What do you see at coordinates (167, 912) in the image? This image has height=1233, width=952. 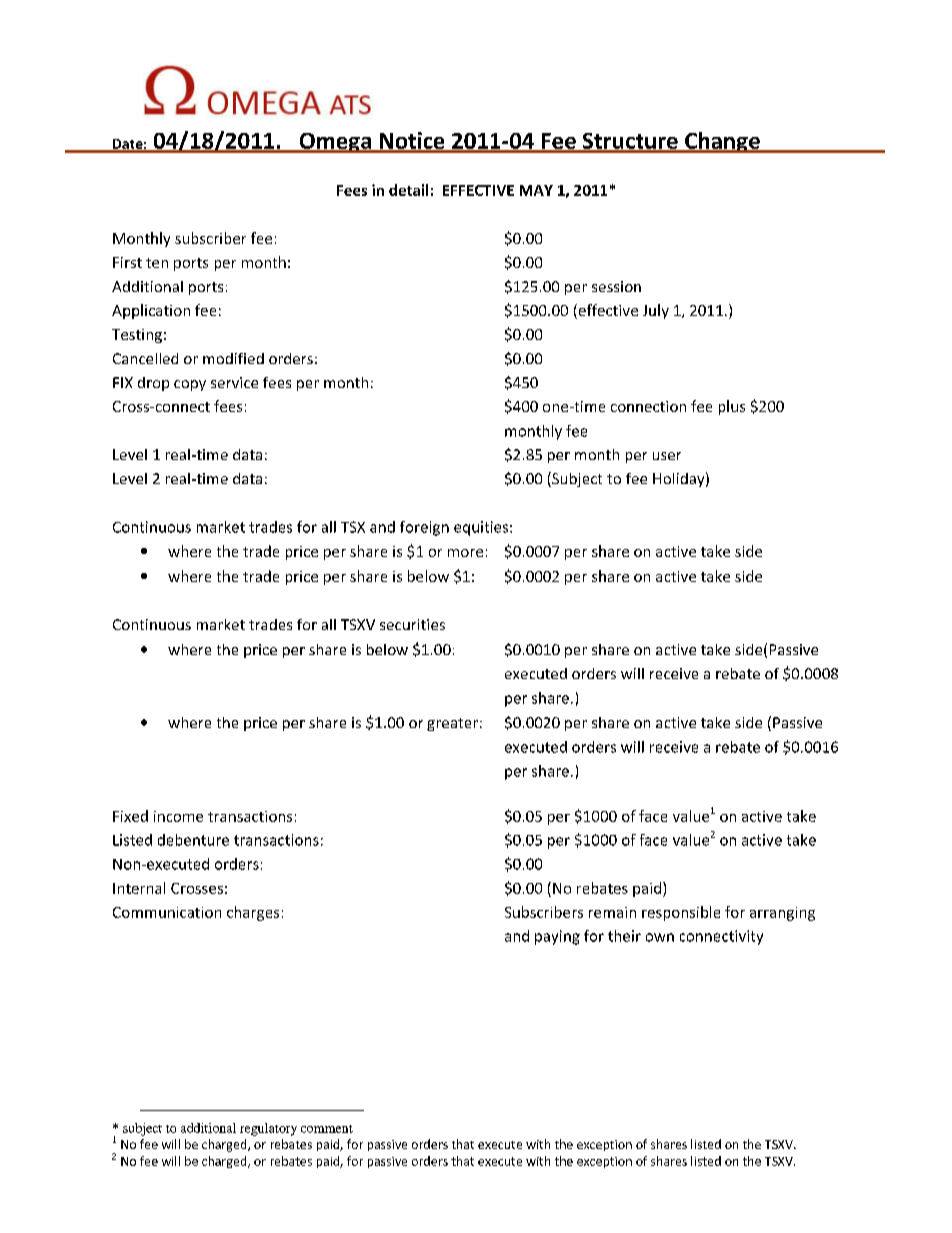 I see `Communication` at bounding box center [167, 912].
